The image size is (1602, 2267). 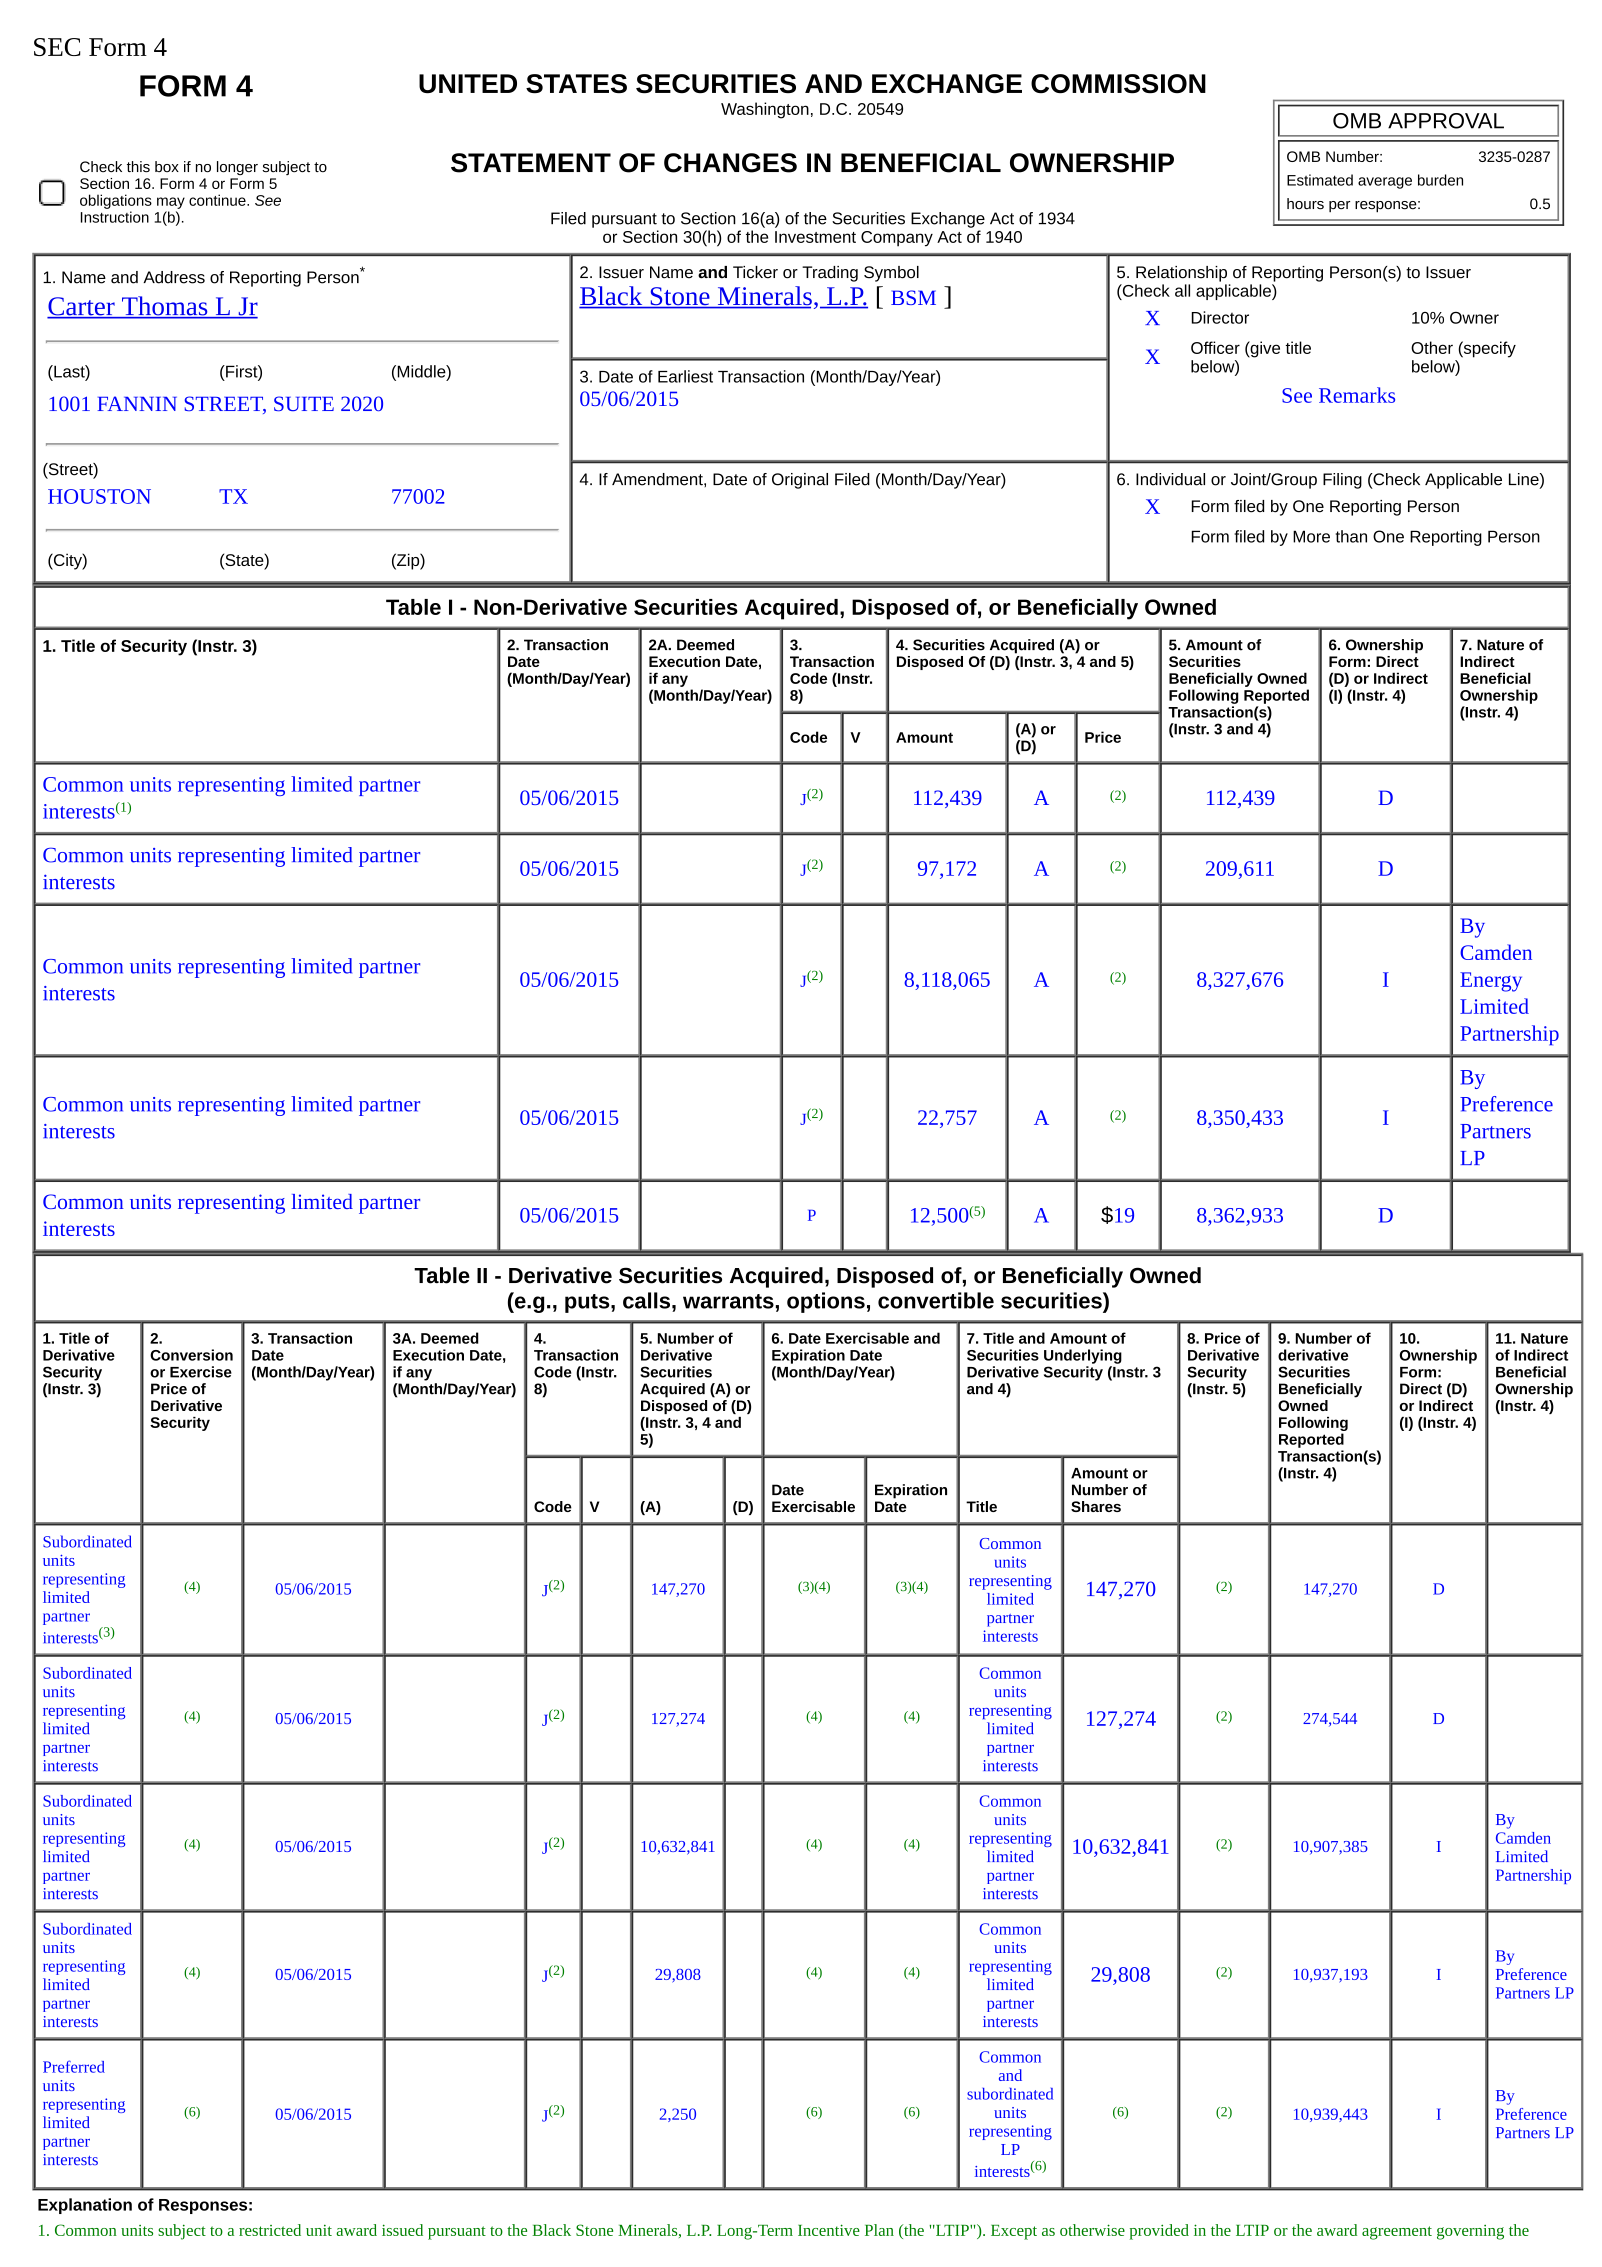 What do you see at coordinates (218, 200) in the document?
I see `continue` at bounding box center [218, 200].
